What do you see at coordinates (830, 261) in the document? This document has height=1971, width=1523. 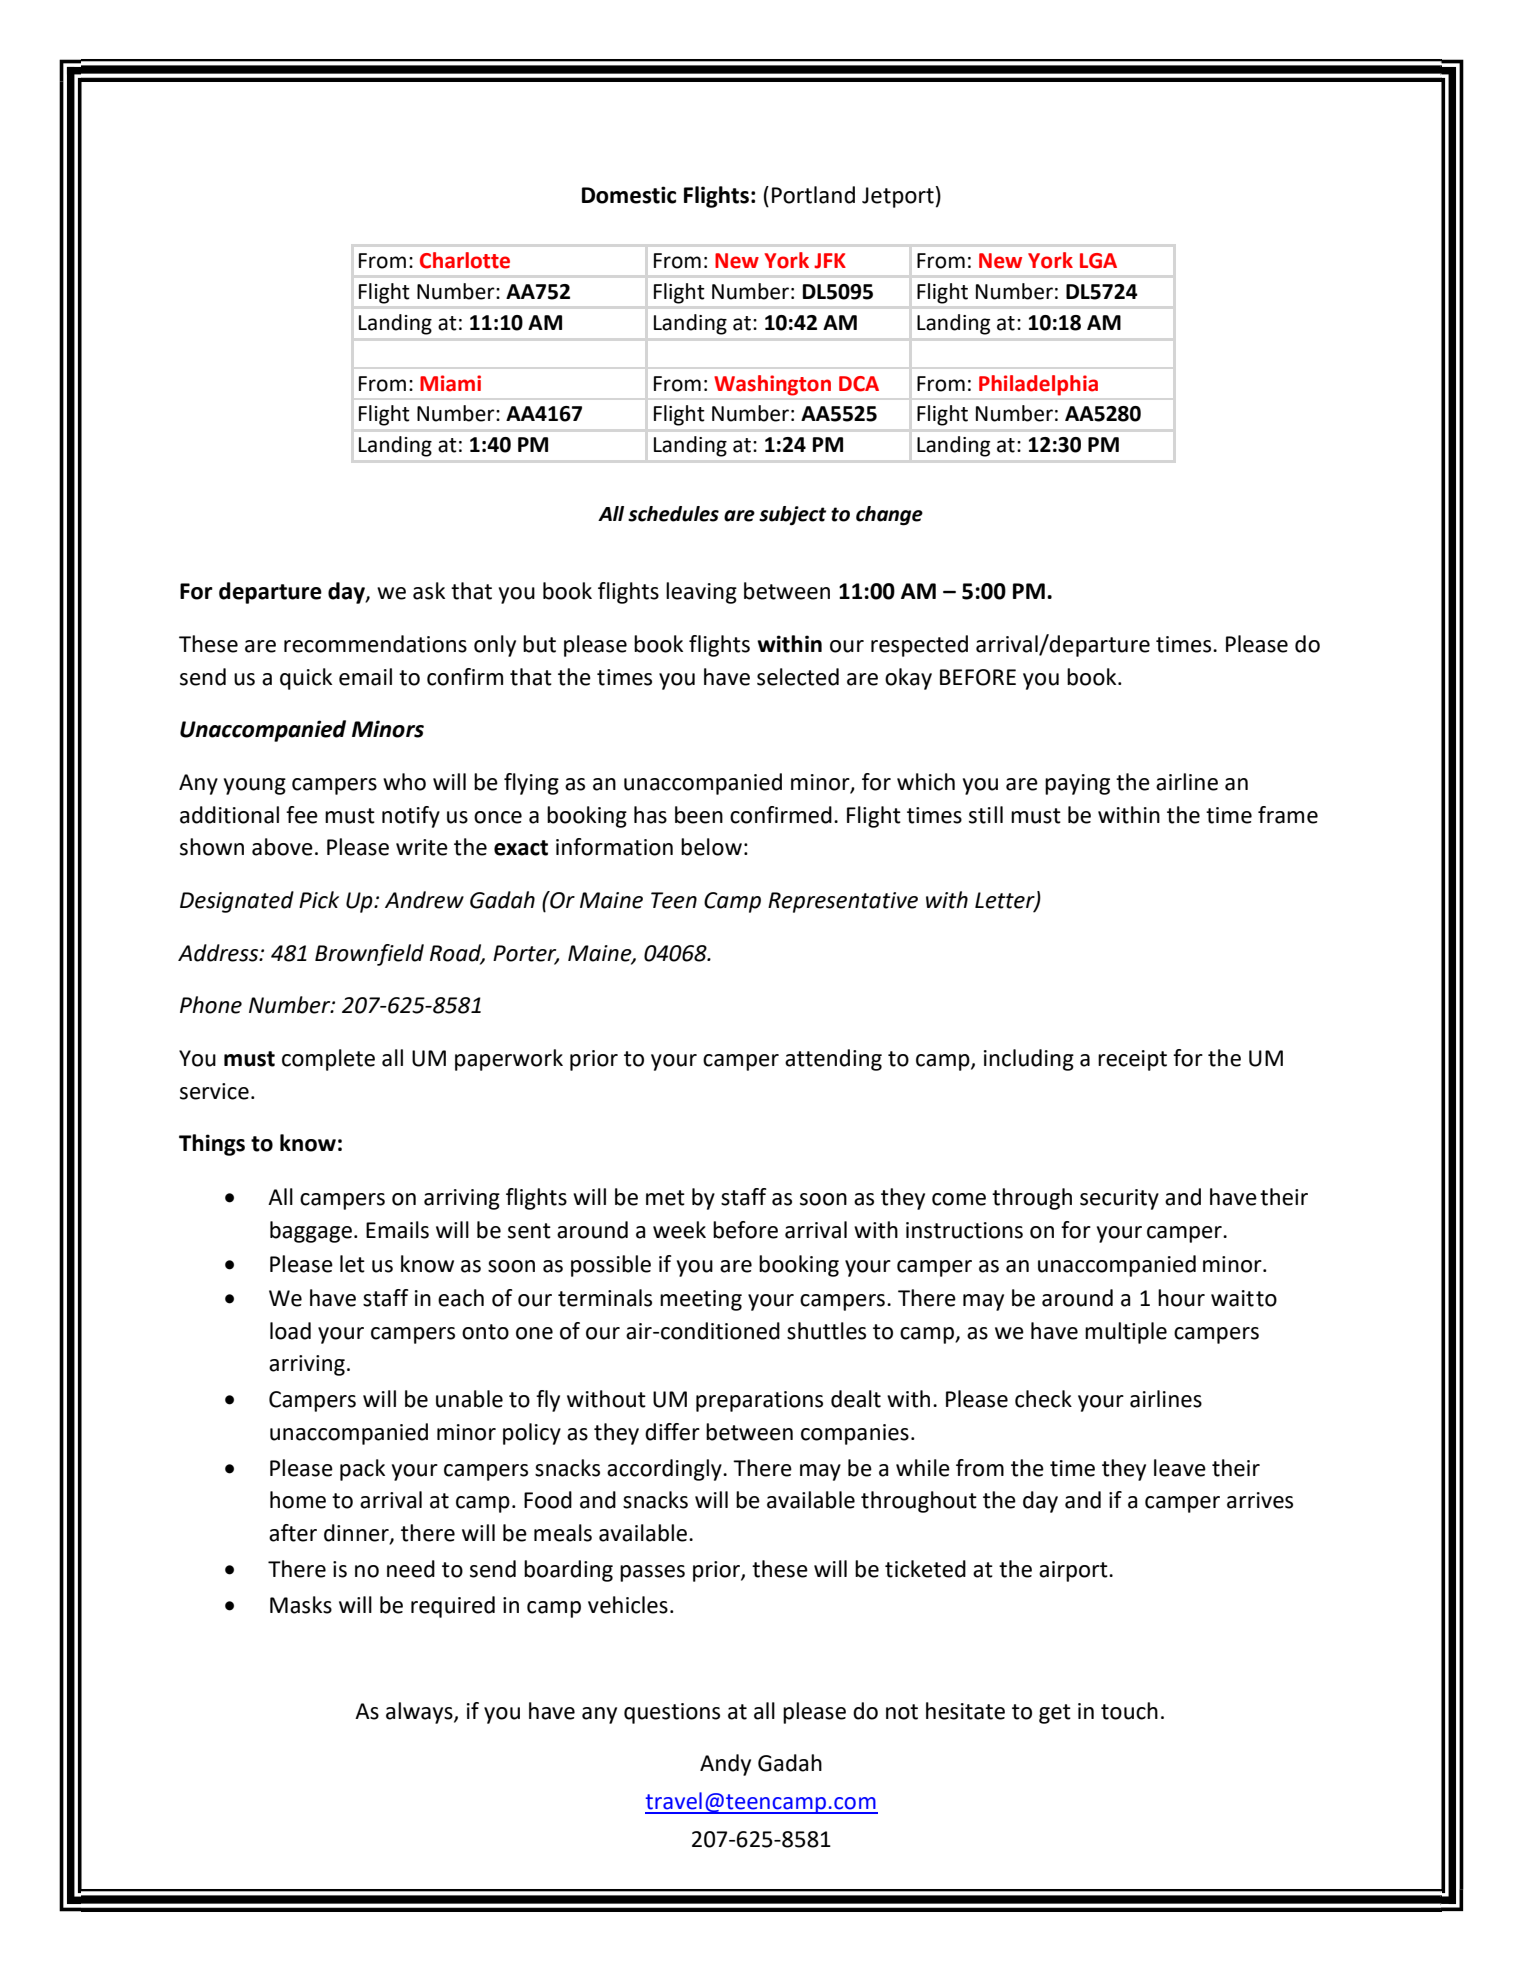 I see `JFK` at bounding box center [830, 261].
